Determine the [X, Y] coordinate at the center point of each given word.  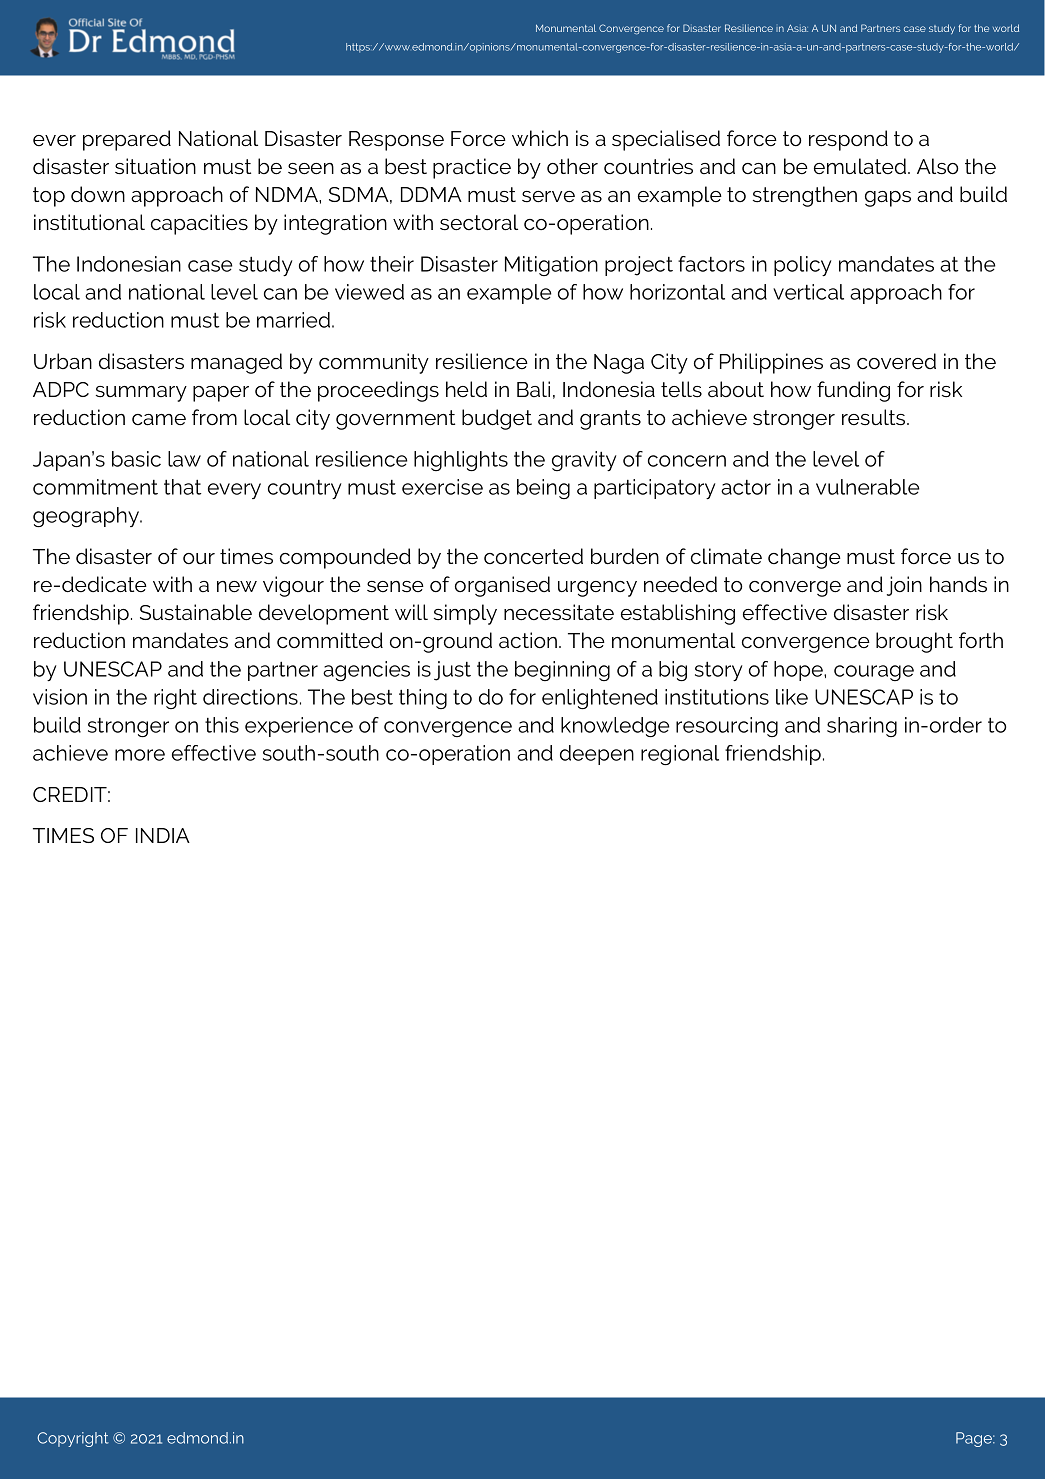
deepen [597, 755]
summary [141, 394]
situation [155, 166]
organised [502, 586]
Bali [533, 389]
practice [472, 168]
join [904, 586]
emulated [861, 166]
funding [853, 391]
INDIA [163, 835]
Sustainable [196, 612]
